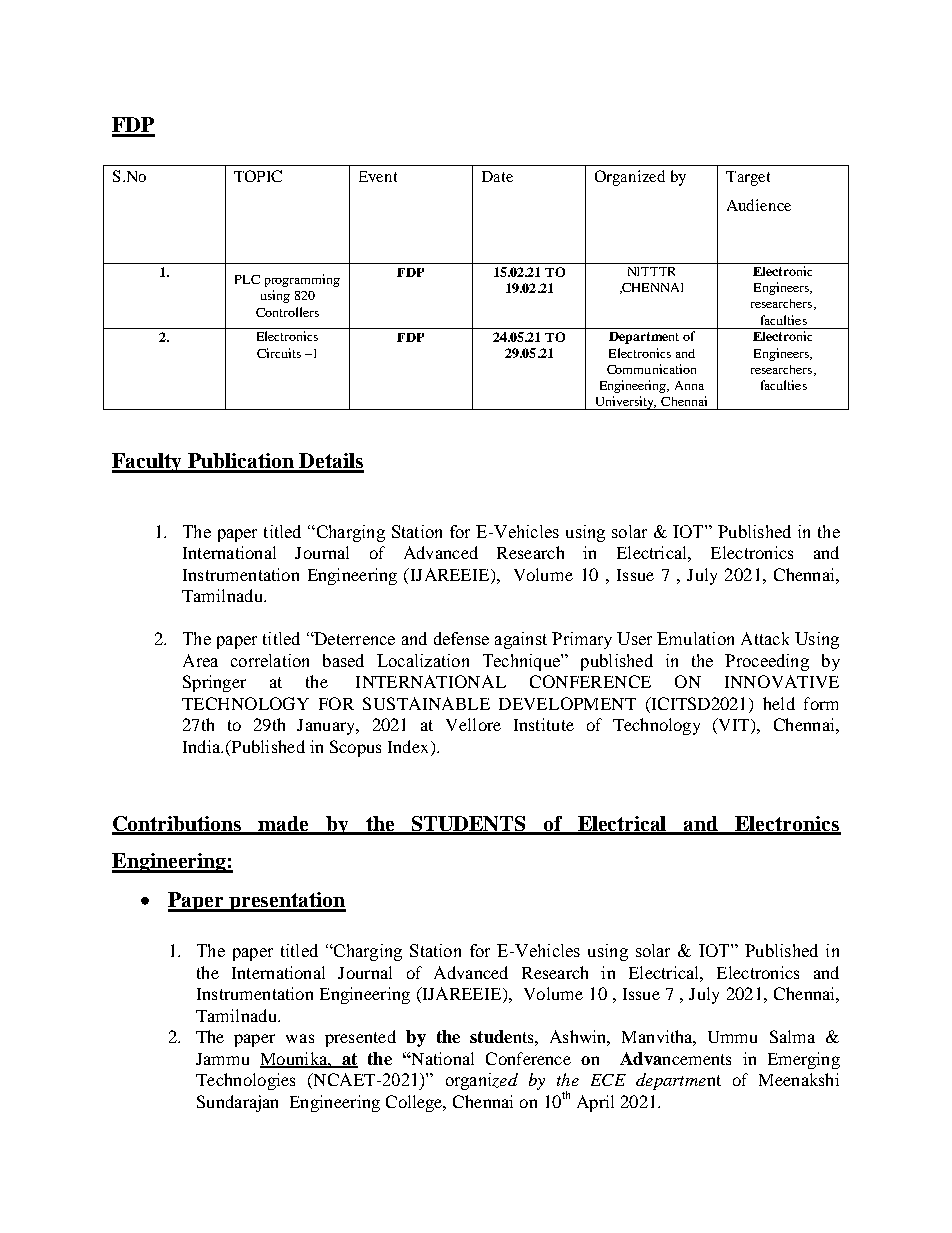  Describe the element at coordinates (410, 746) in the screenshot. I see `Index` at that location.
